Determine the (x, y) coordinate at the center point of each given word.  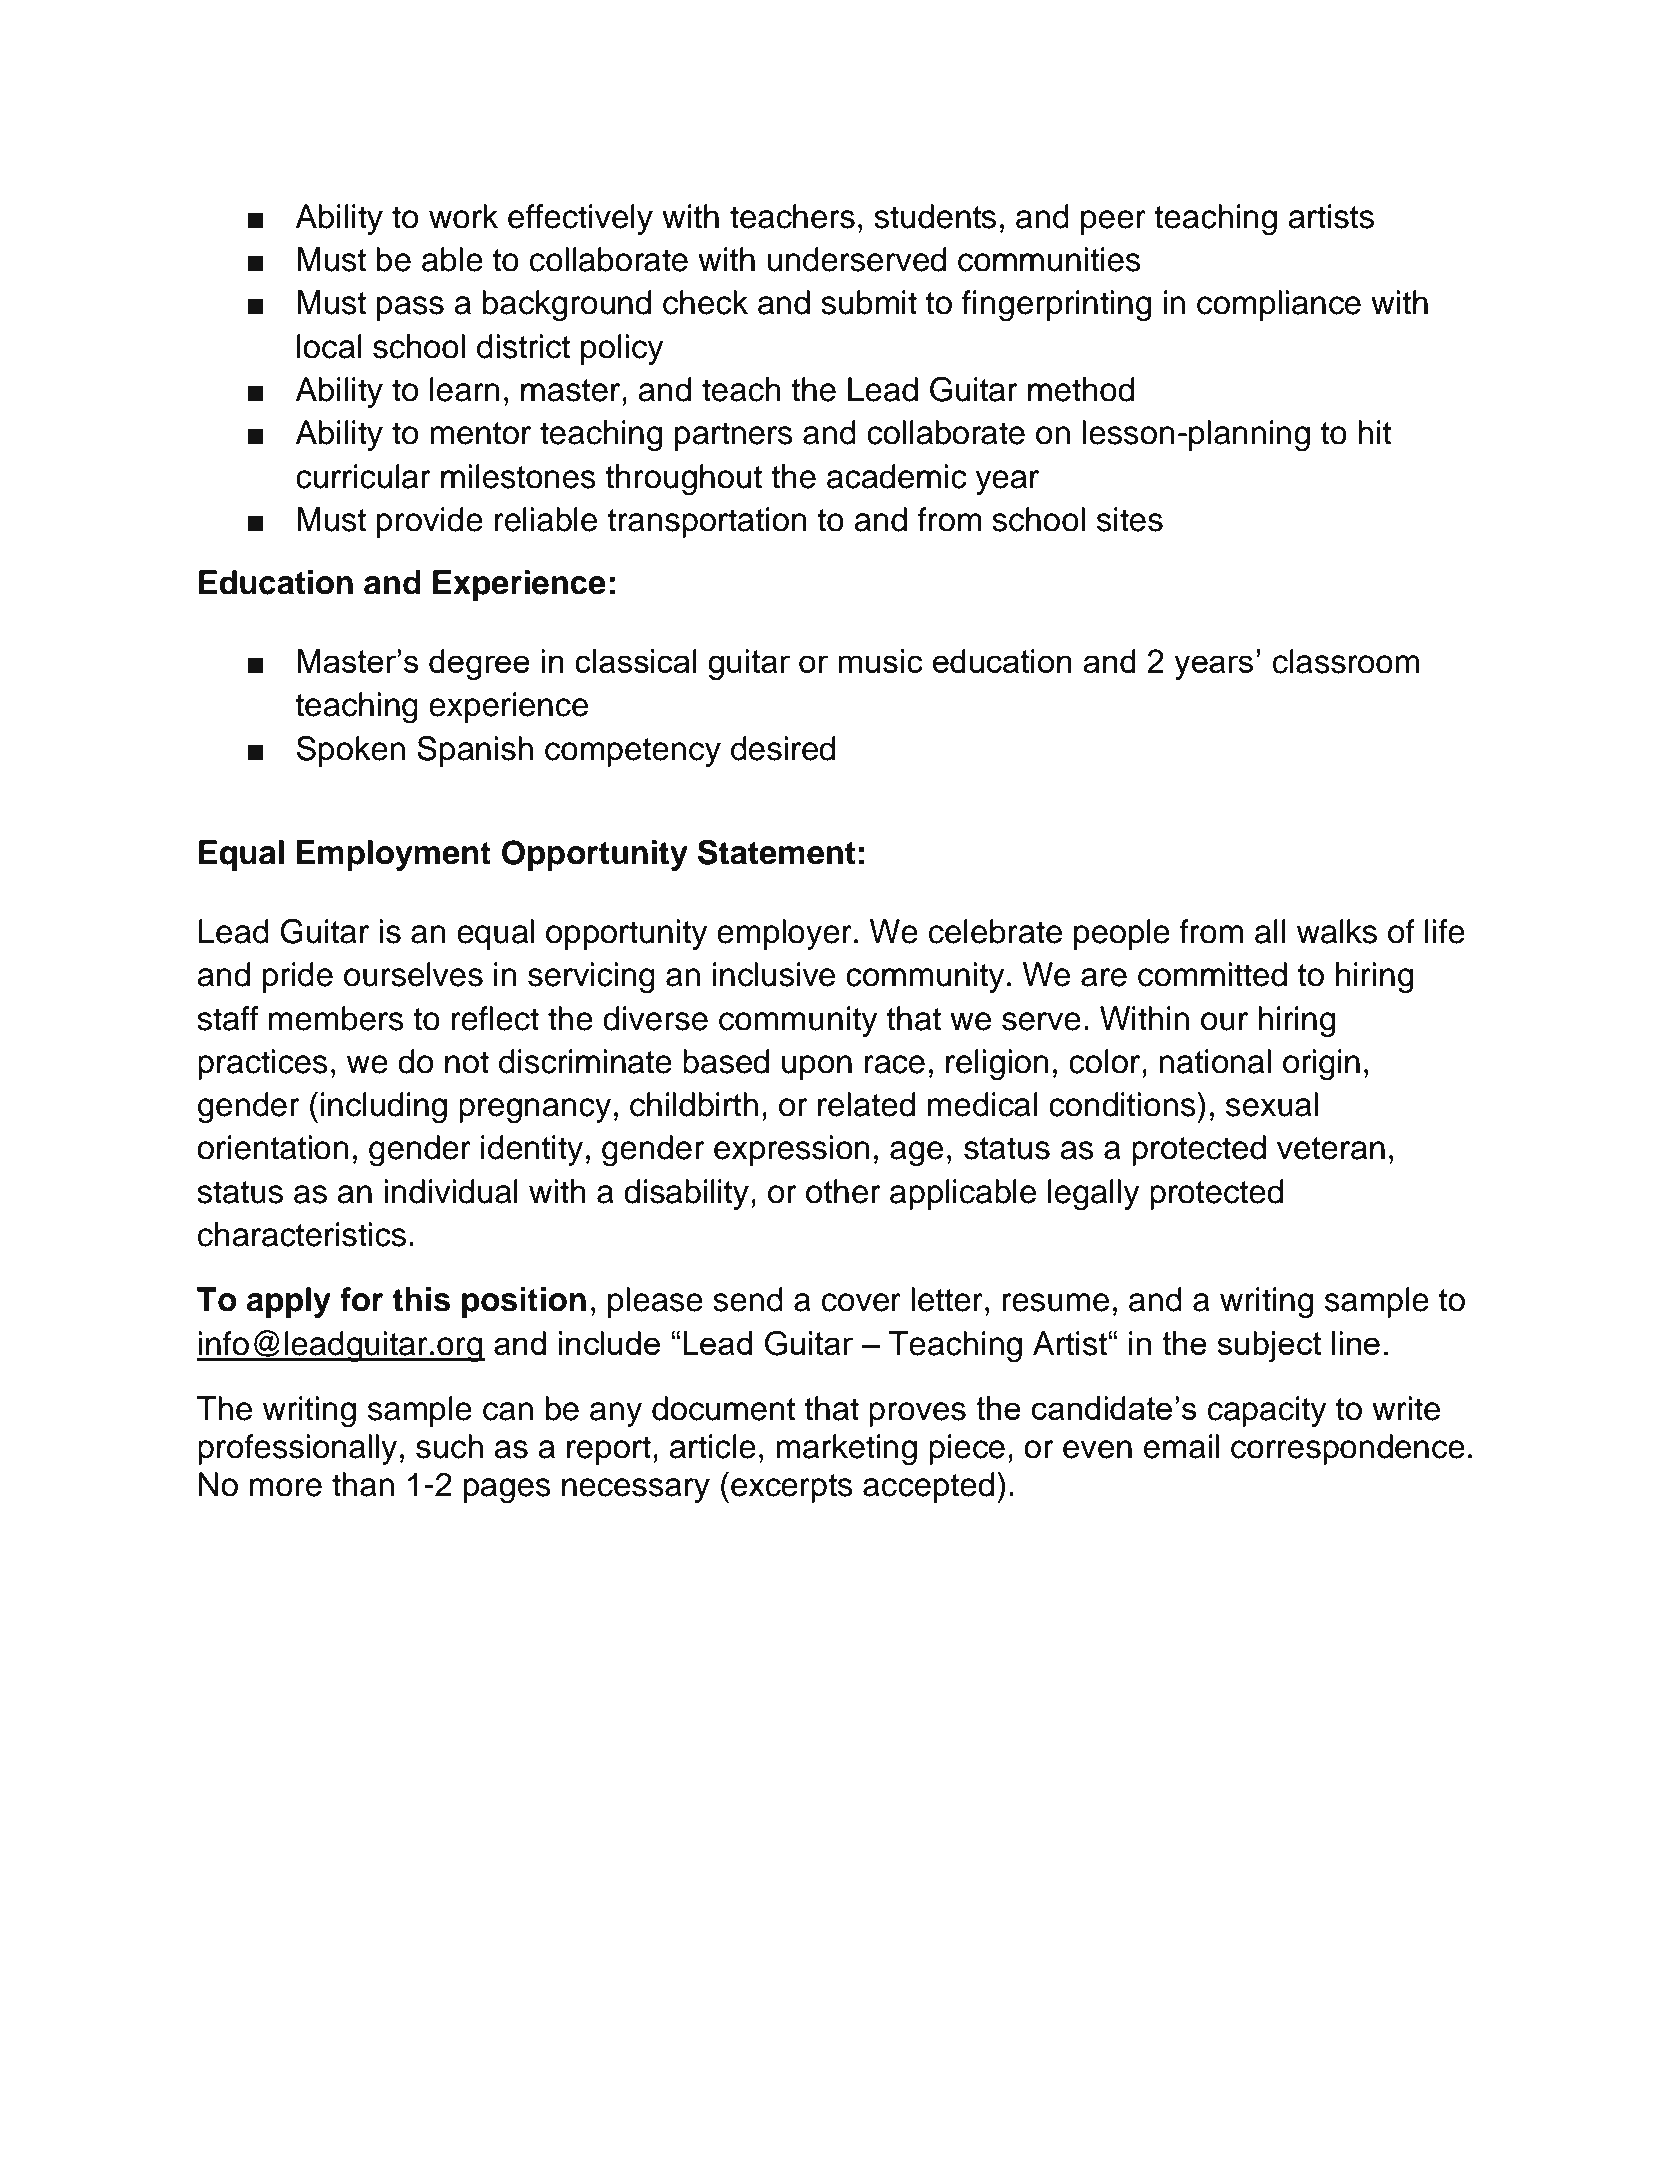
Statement (776, 852)
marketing (846, 1449)
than (363, 1484)
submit (869, 302)
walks (1337, 931)
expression (792, 1150)
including (384, 1108)
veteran (1331, 1148)
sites (1130, 519)
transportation (707, 522)
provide (429, 522)
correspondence (1348, 1449)
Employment (393, 855)
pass (410, 308)
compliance (1279, 305)
